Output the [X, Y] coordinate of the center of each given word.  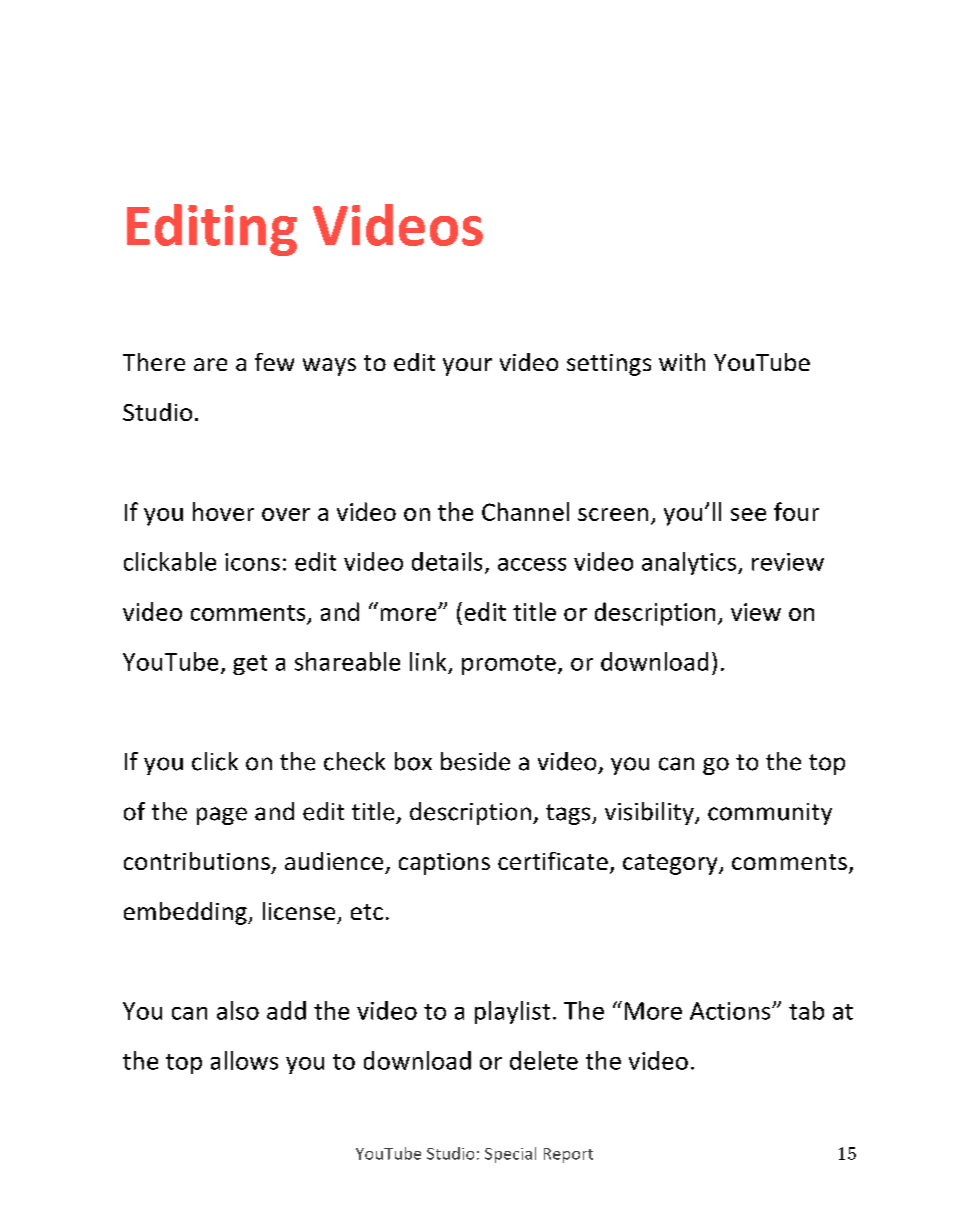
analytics [689, 563]
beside [475, 761]
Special [510, 1155]
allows [244, 1060]
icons [252, 562]
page [222, 816]
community [770, 814]
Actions [731, 1011]
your [467, 367]
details [447, 561]
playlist [512, 1012]
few [274, 362]
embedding [186, 913]
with [682, 362]
